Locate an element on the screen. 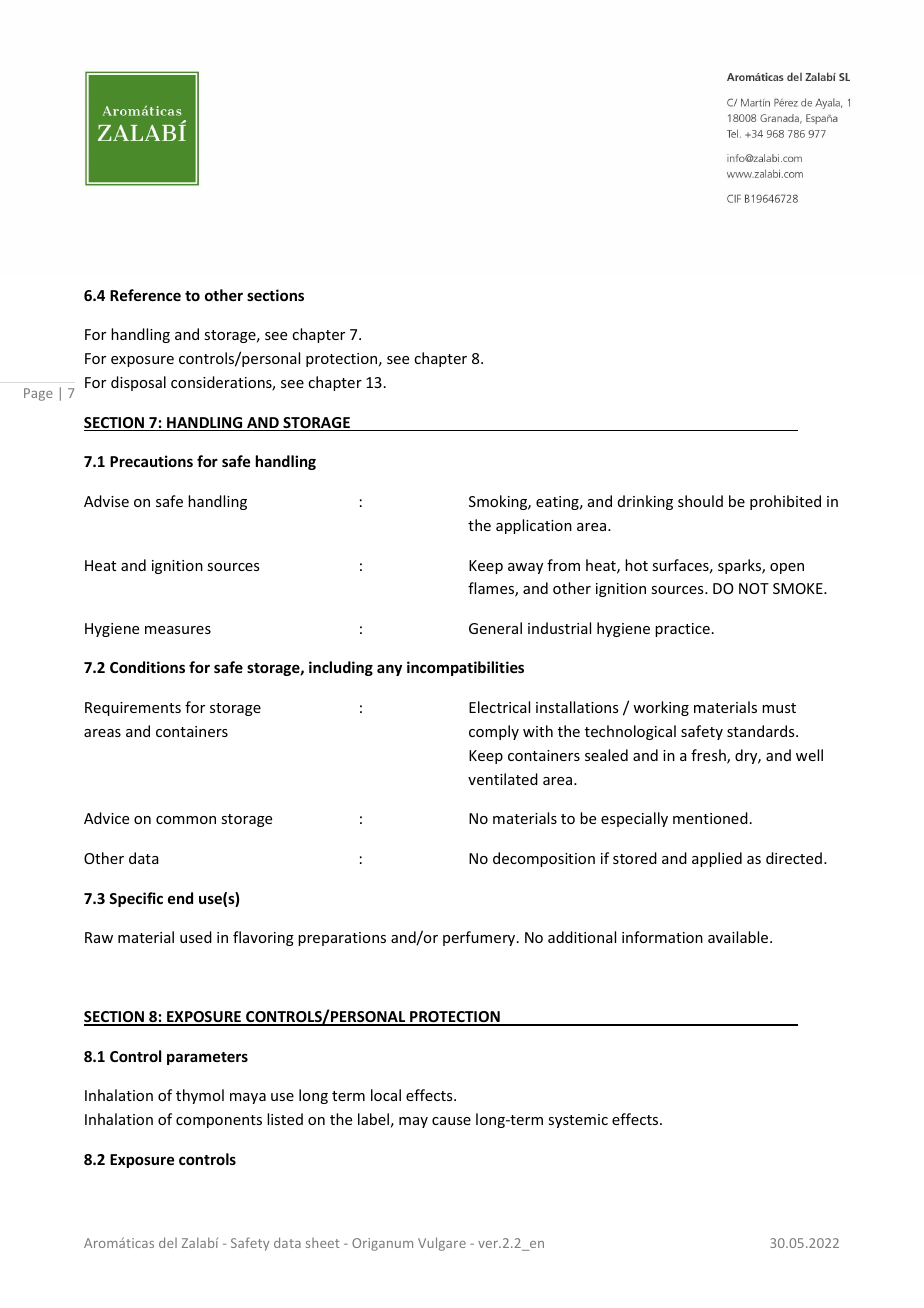 The image size is (924, 1308). NOT is located at coordinates (754, 588).
